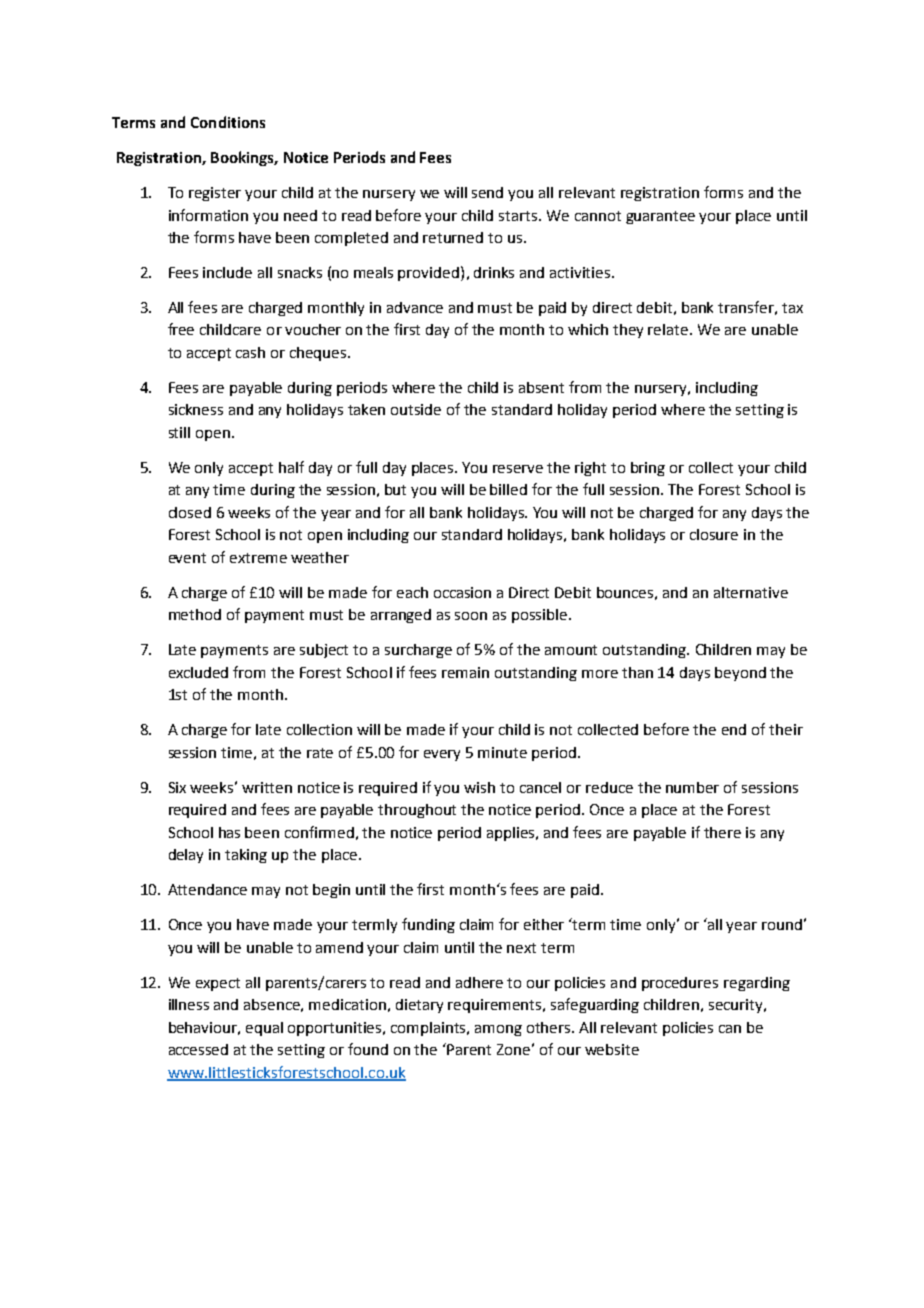  What do you see at coordinates (518, 469) in the document?
I see `reserve` at bounding box center [518, 469].
